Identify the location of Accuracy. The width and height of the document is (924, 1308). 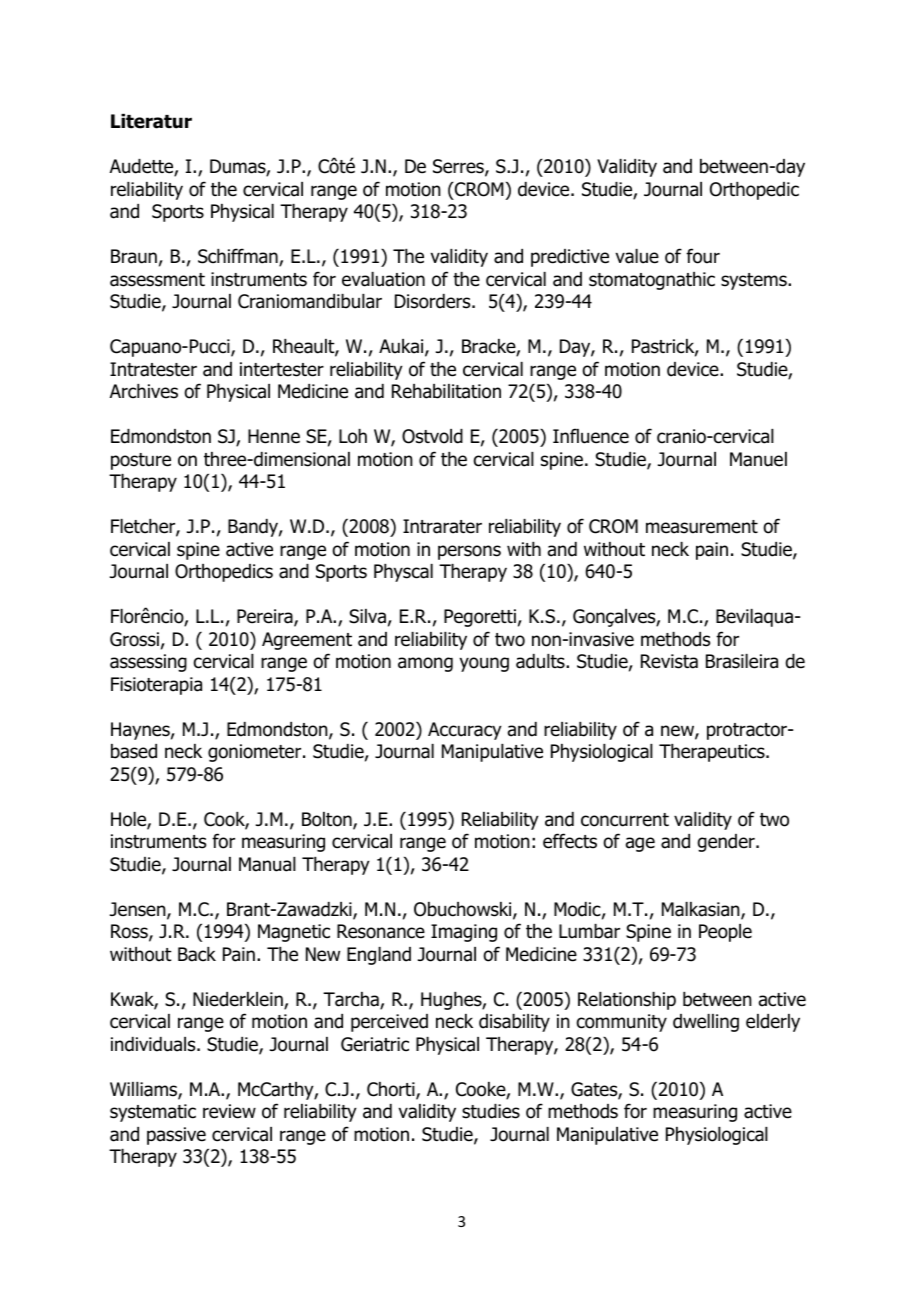
(465, 731).
